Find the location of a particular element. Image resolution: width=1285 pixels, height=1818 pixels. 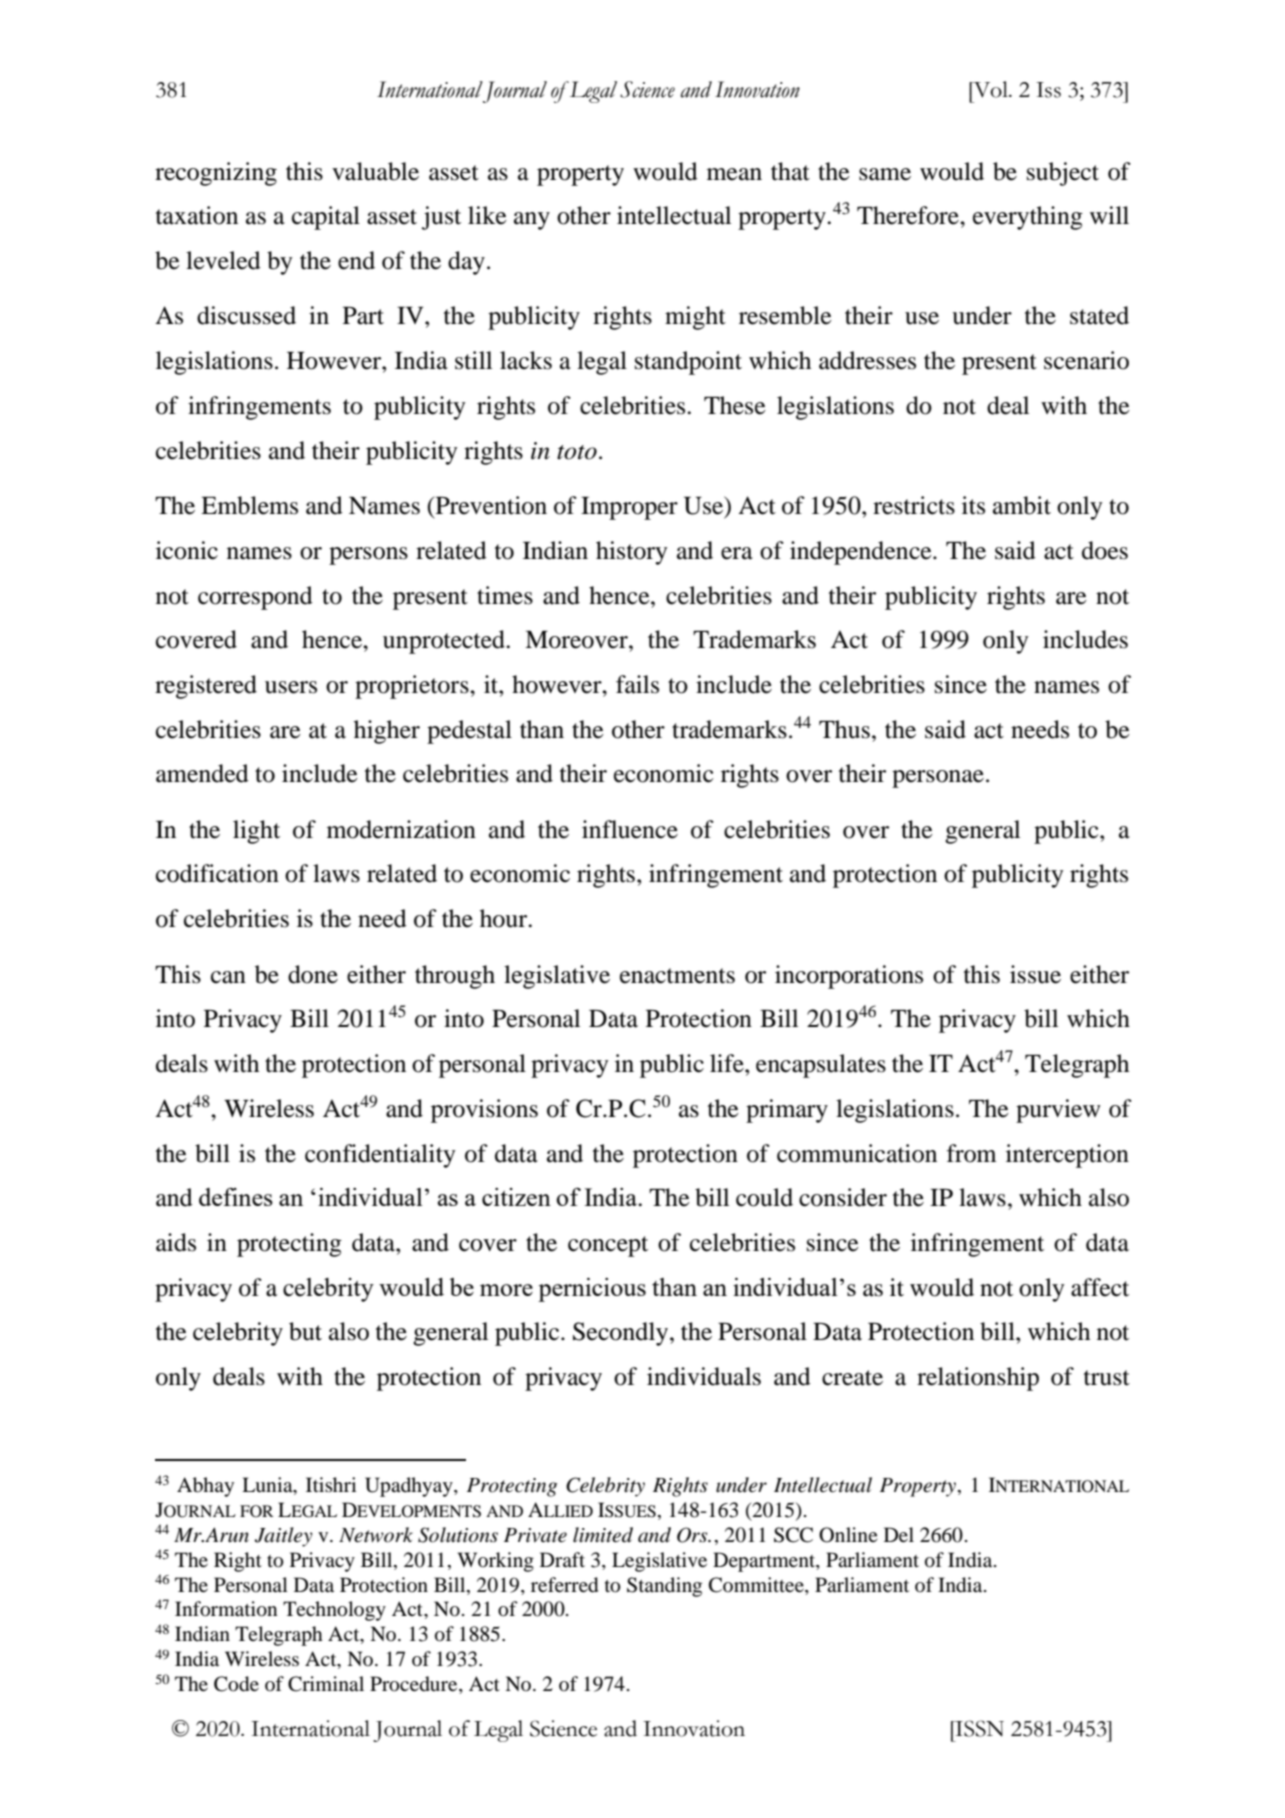

Standing is located at coordinates (664, 1587).
